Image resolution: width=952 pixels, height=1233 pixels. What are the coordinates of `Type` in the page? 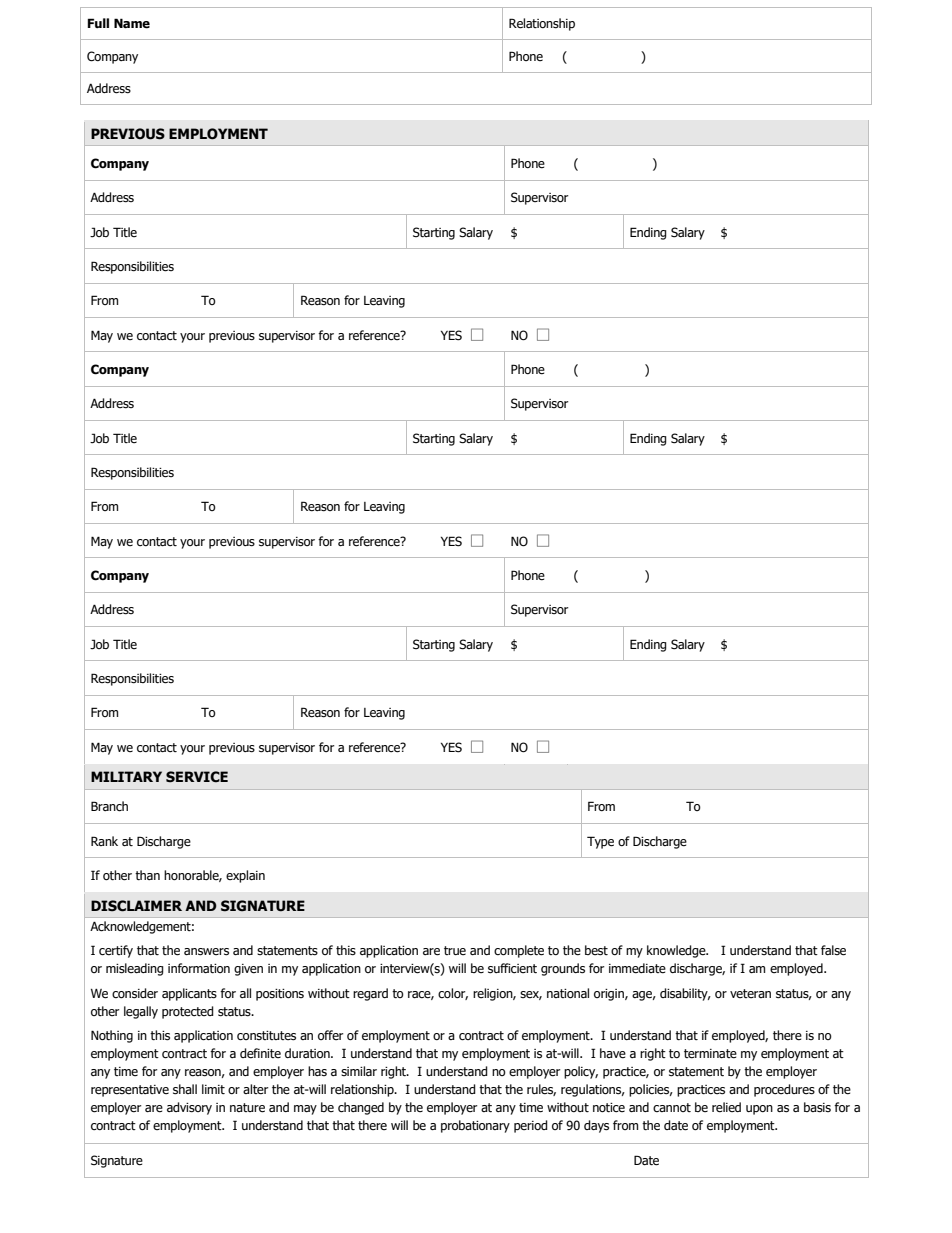 It's located at (600, 842).
